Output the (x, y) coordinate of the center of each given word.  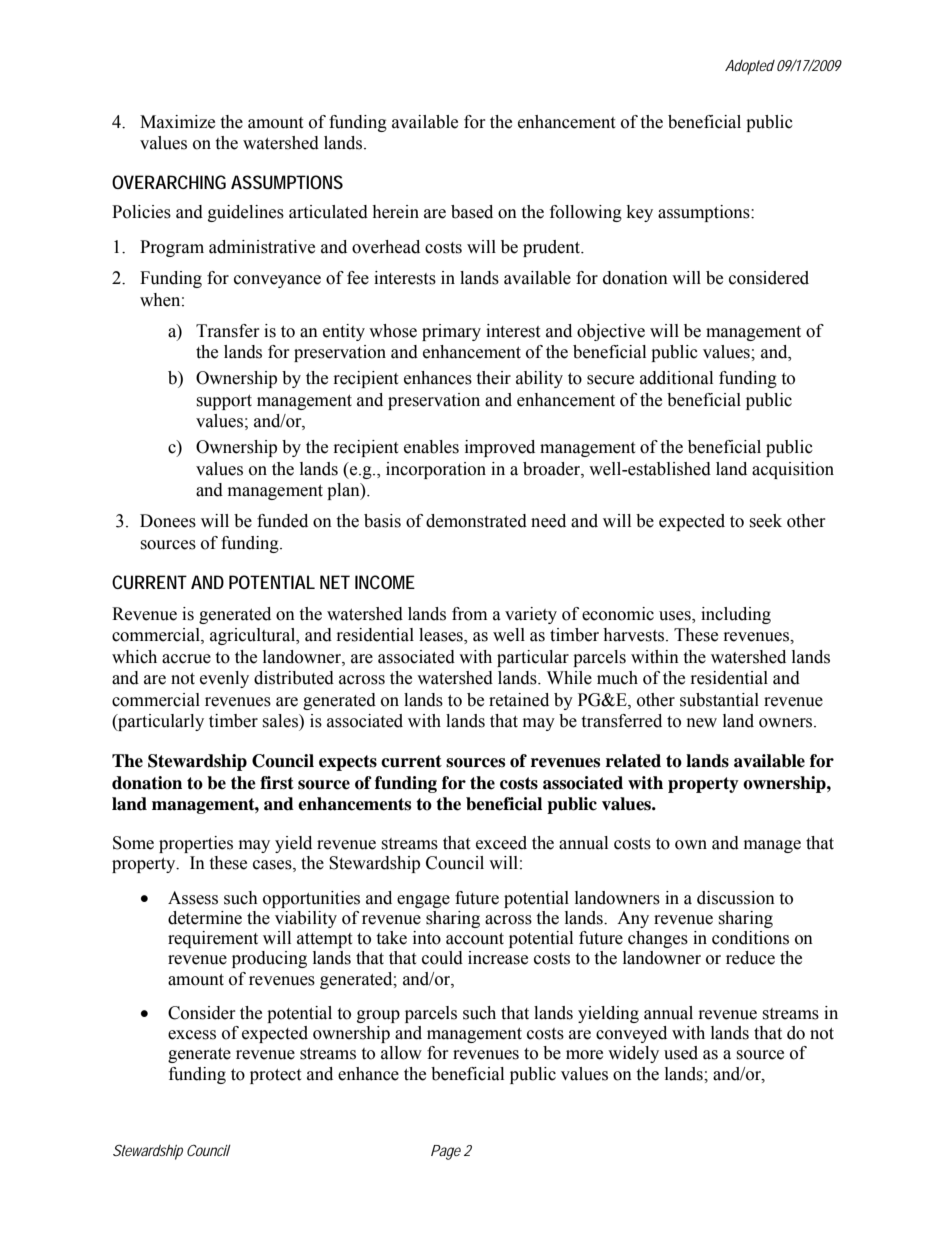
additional (676, 378)
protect (275, 1076)
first (277, 783)
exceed (501, 843)
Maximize (177, 122)
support (224, 402)
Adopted (750, 67)
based (472, 212)
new (702, 723)
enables (431, 447)
